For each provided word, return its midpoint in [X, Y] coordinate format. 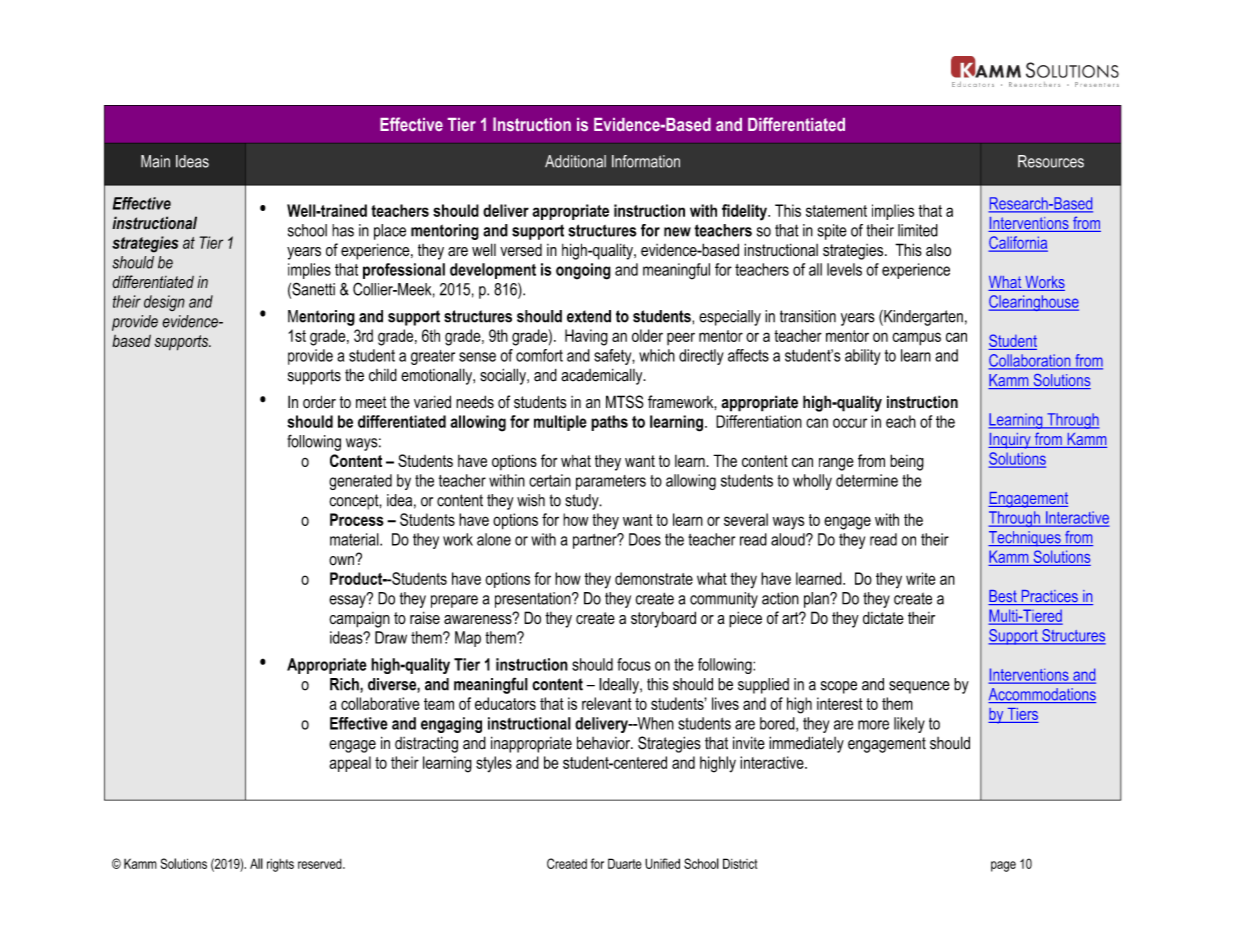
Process [357, 519]
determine [867, 480]
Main [155, 161]
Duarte [625, 863]
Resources [1051, 161]
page [1003, 866]
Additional [575, 161]
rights [280, 865]
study [583, 502]
